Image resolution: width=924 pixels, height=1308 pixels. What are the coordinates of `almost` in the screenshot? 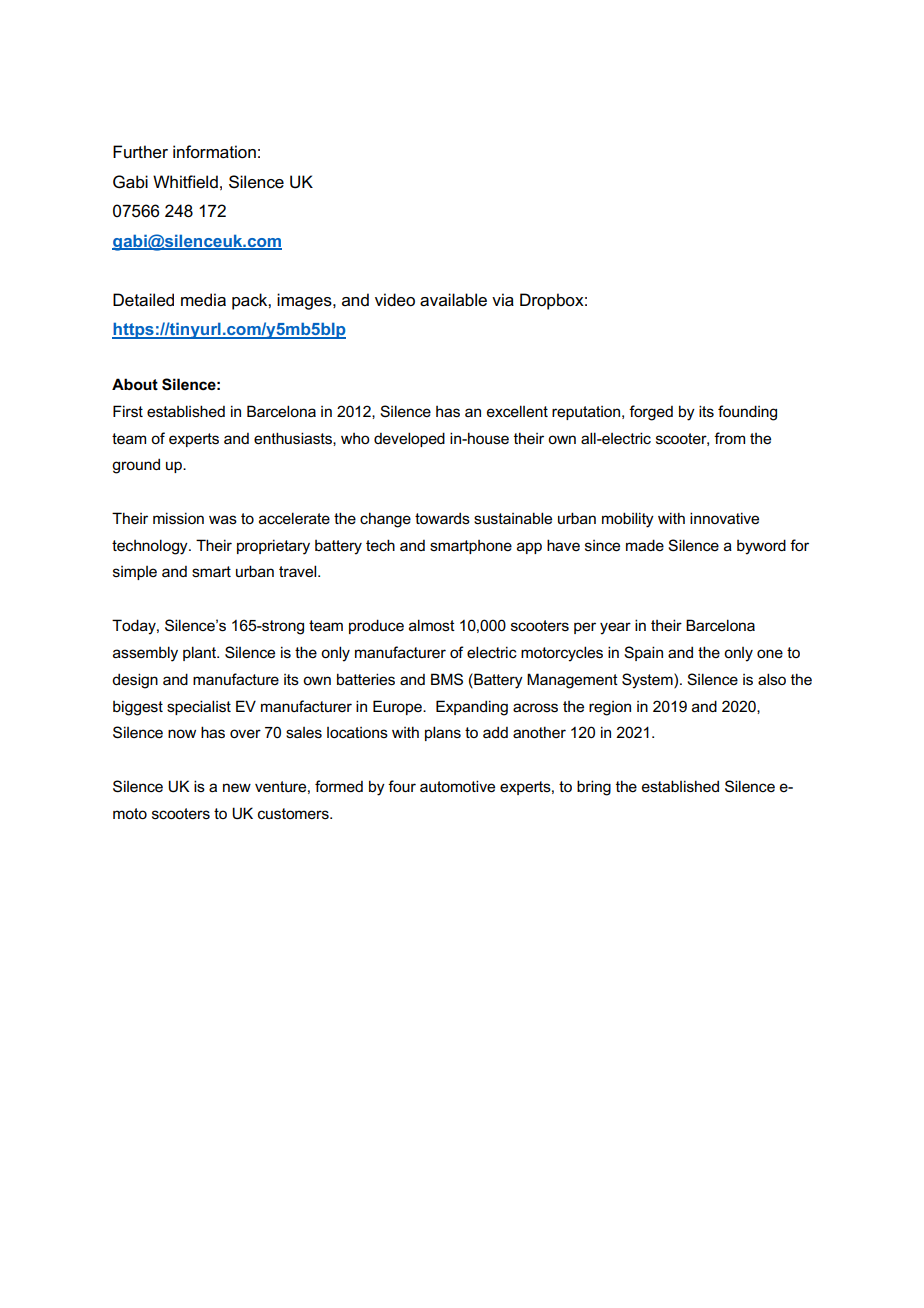 It's located at (432, 625).
